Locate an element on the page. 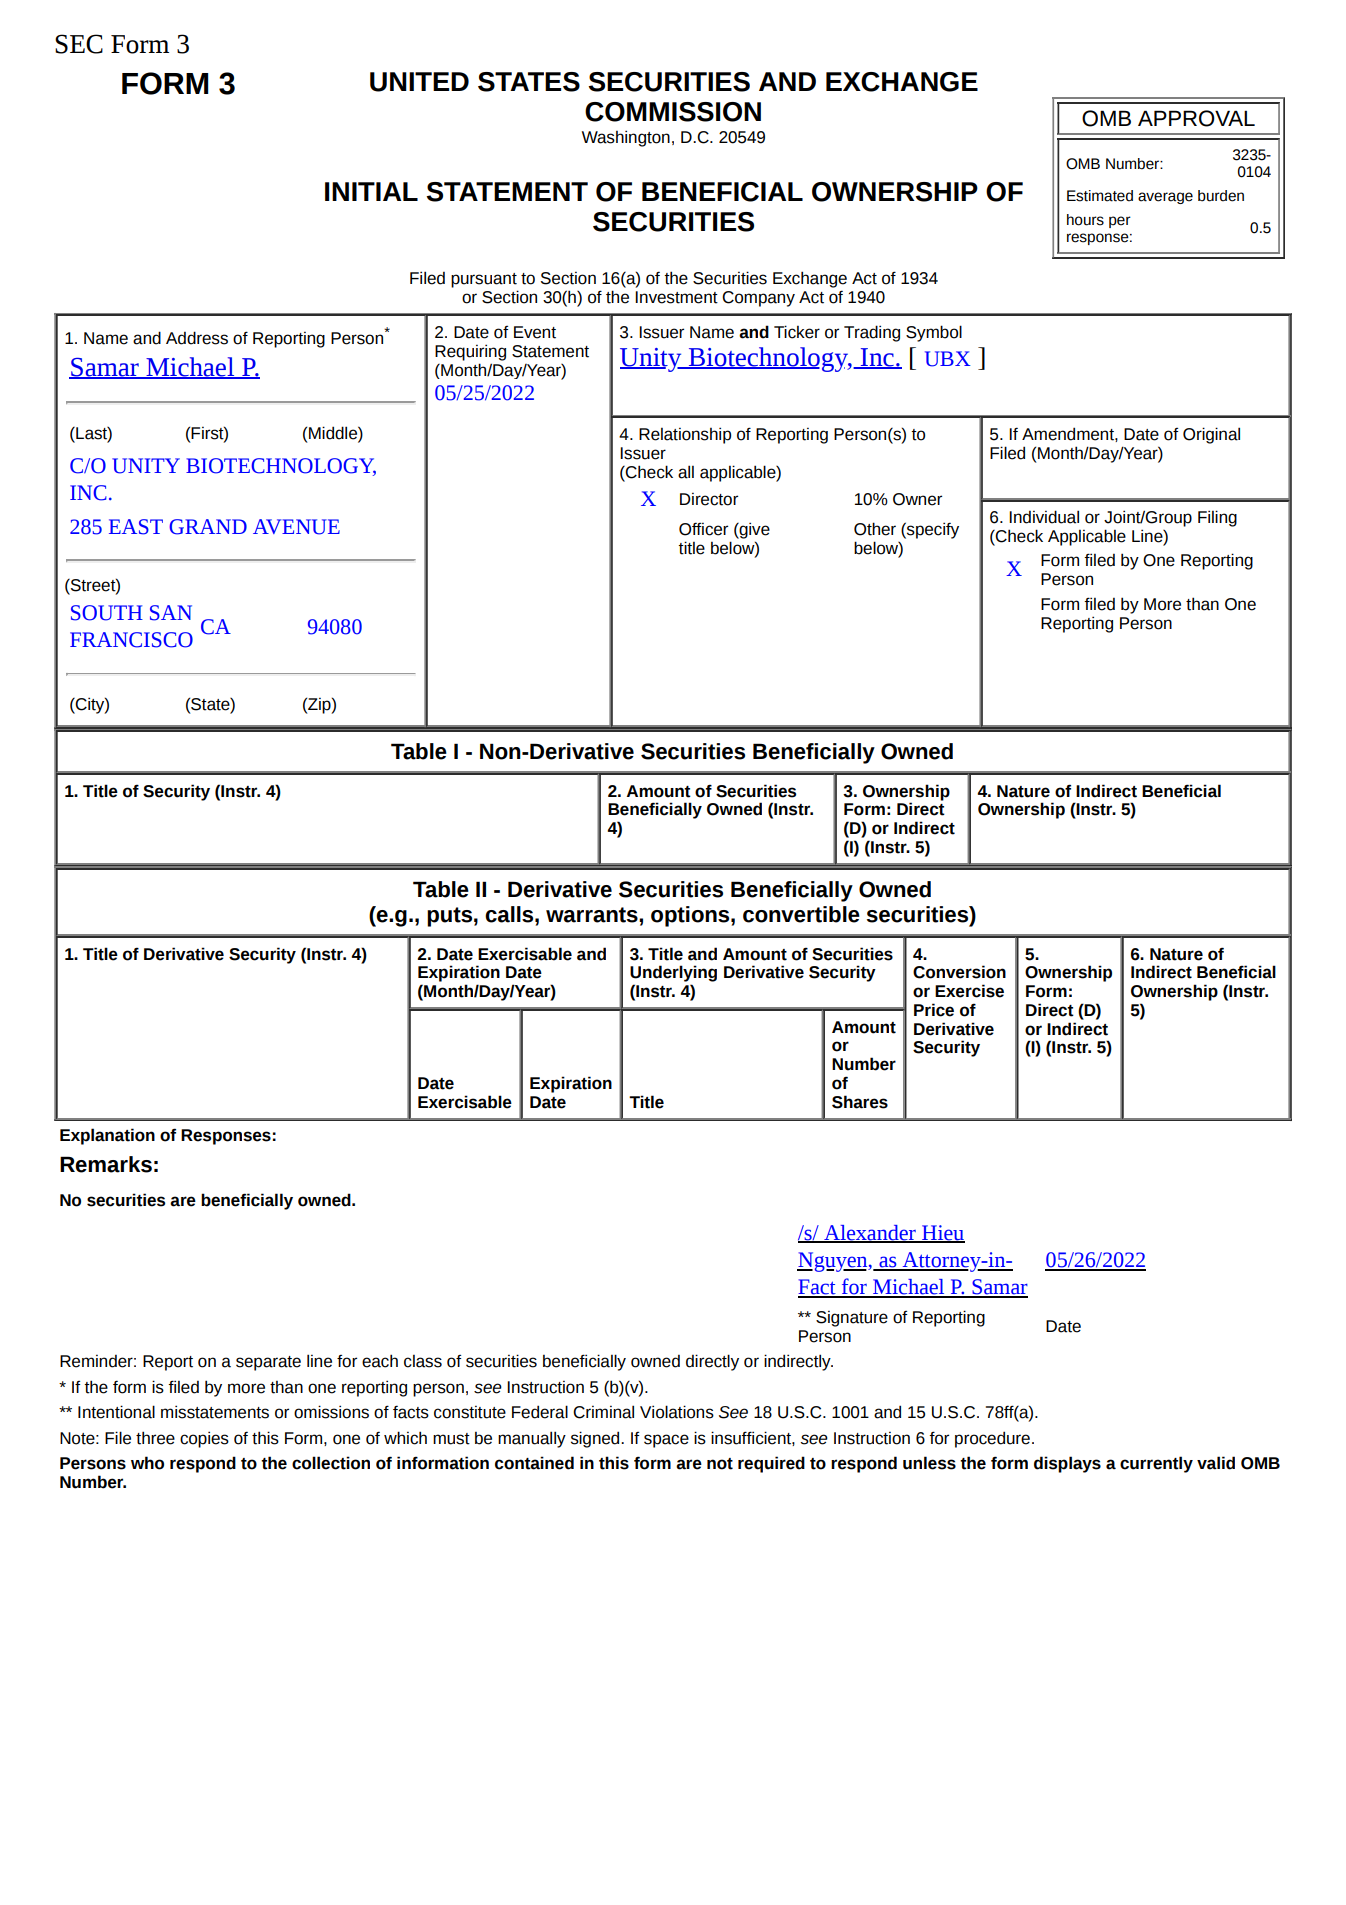 The width and height of the image is (1346, 1905). INITIAL is located at coordinates (371, 191).
